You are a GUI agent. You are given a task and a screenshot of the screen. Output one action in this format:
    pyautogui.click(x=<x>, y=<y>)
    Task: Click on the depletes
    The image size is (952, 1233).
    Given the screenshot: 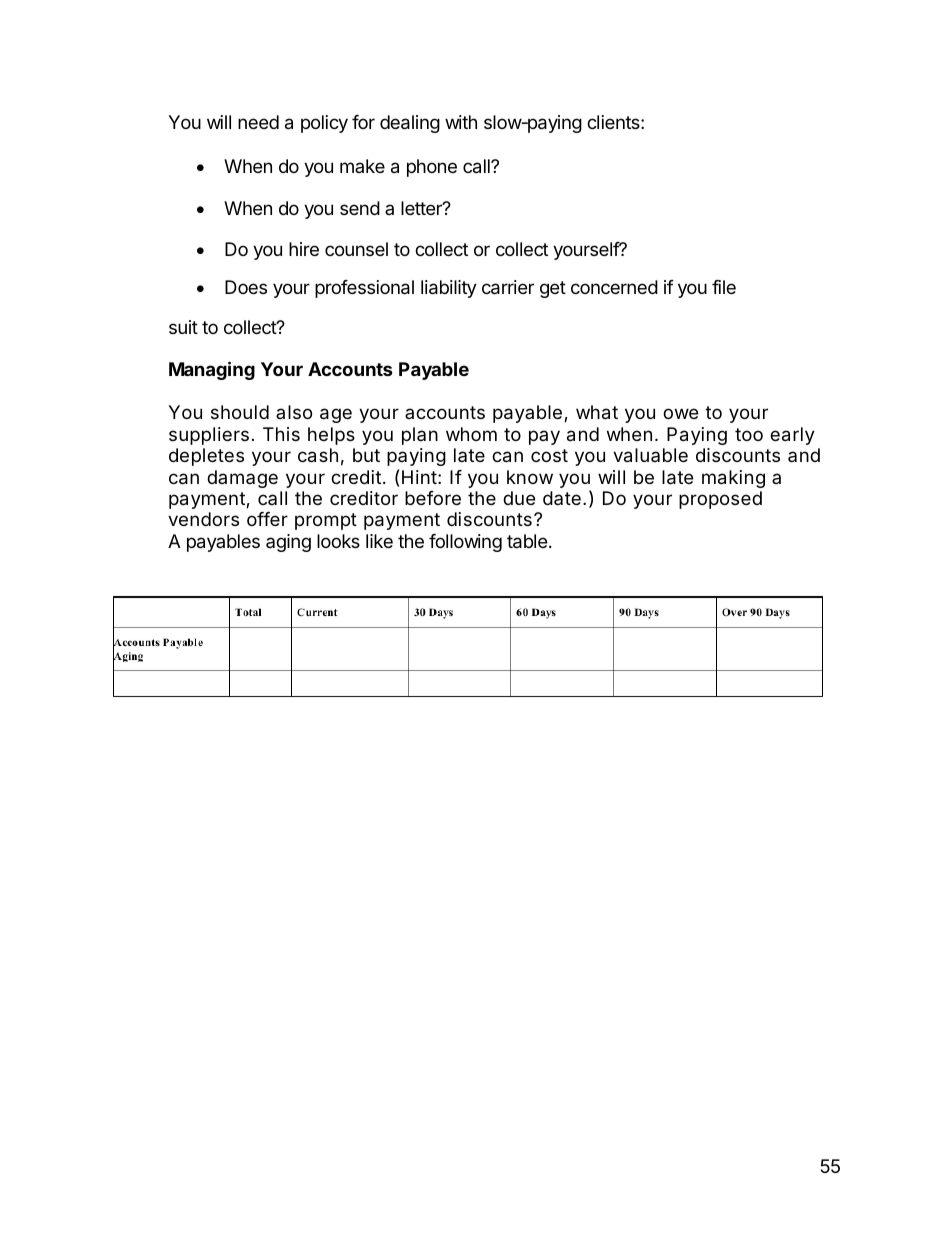 What is the action you would take?
    pyautogui.click(x=206, y=457)
